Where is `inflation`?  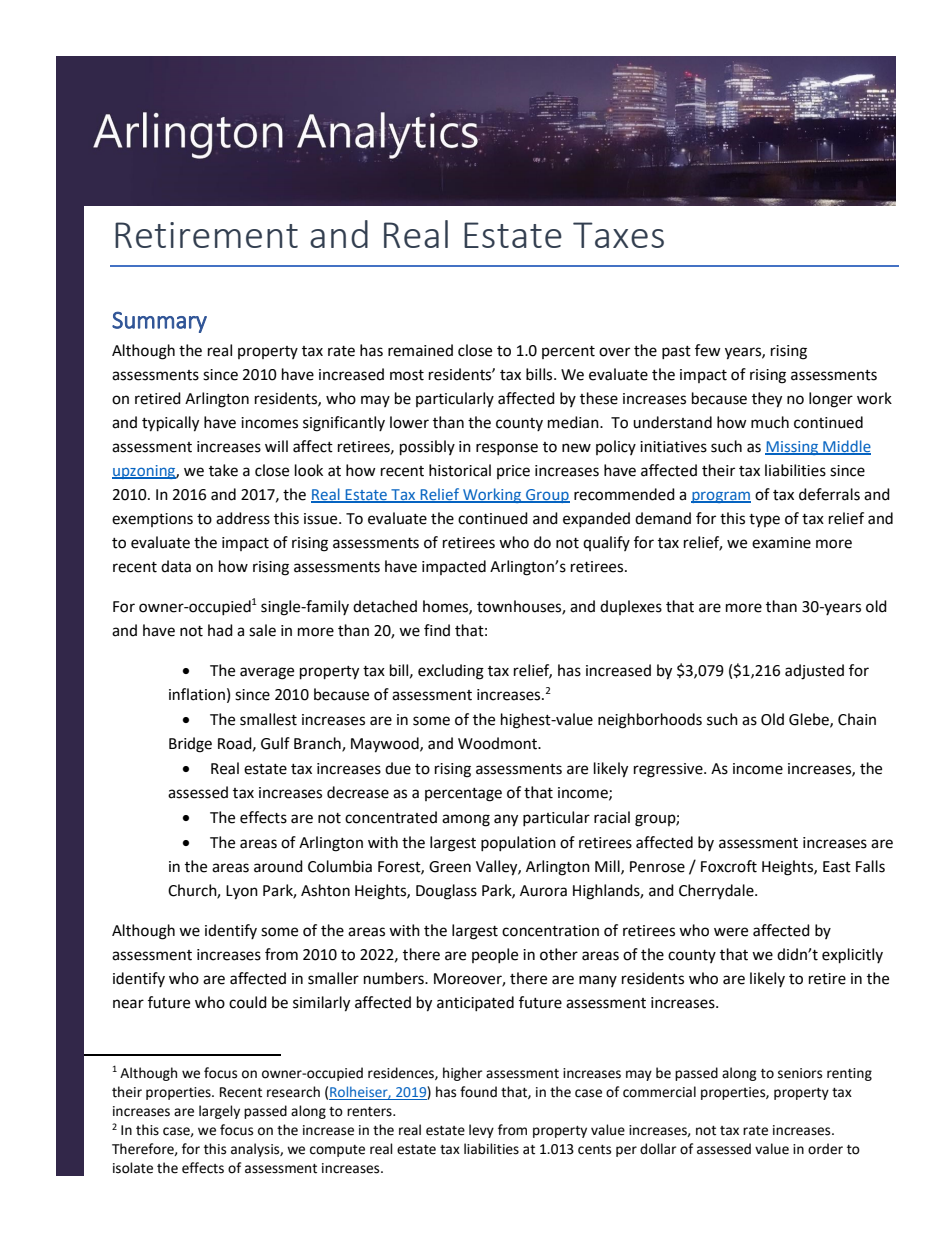
inflation is located at coordinates (197, 694).
